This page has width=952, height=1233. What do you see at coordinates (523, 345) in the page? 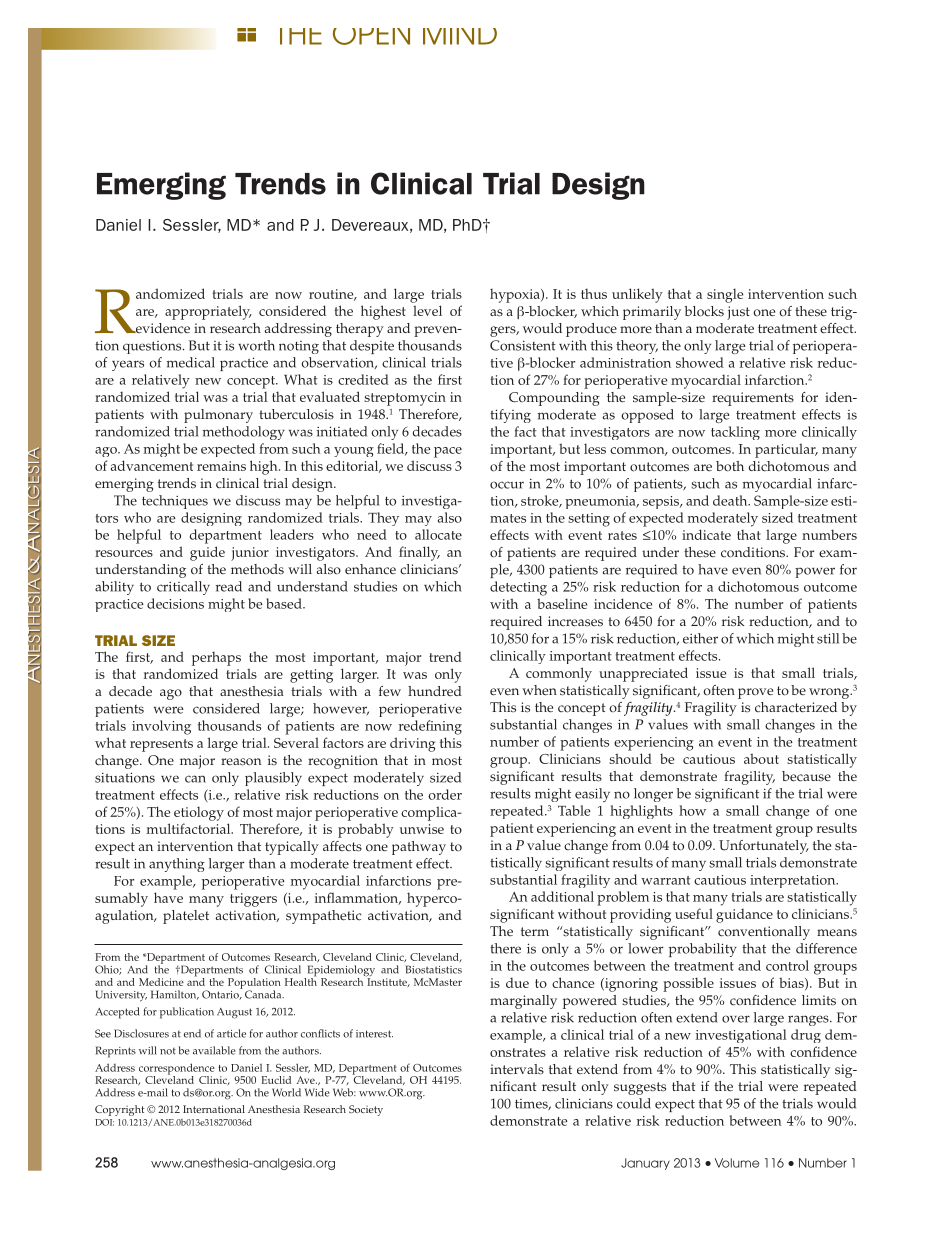
I see `Consistent` at bounding box center [523, 345].
